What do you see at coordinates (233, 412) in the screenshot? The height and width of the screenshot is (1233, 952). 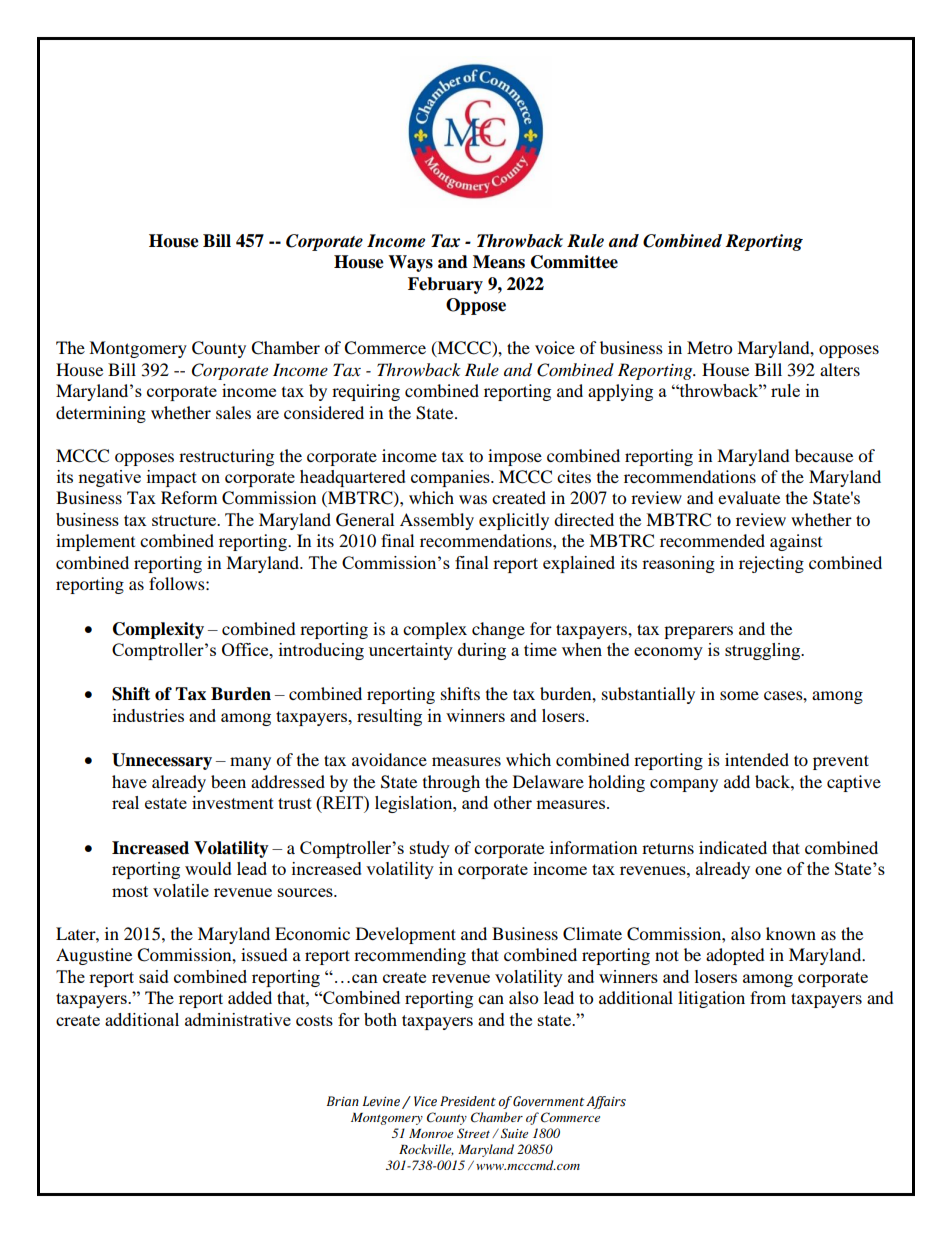 I see `sales` at bounding box center [233, 412].
